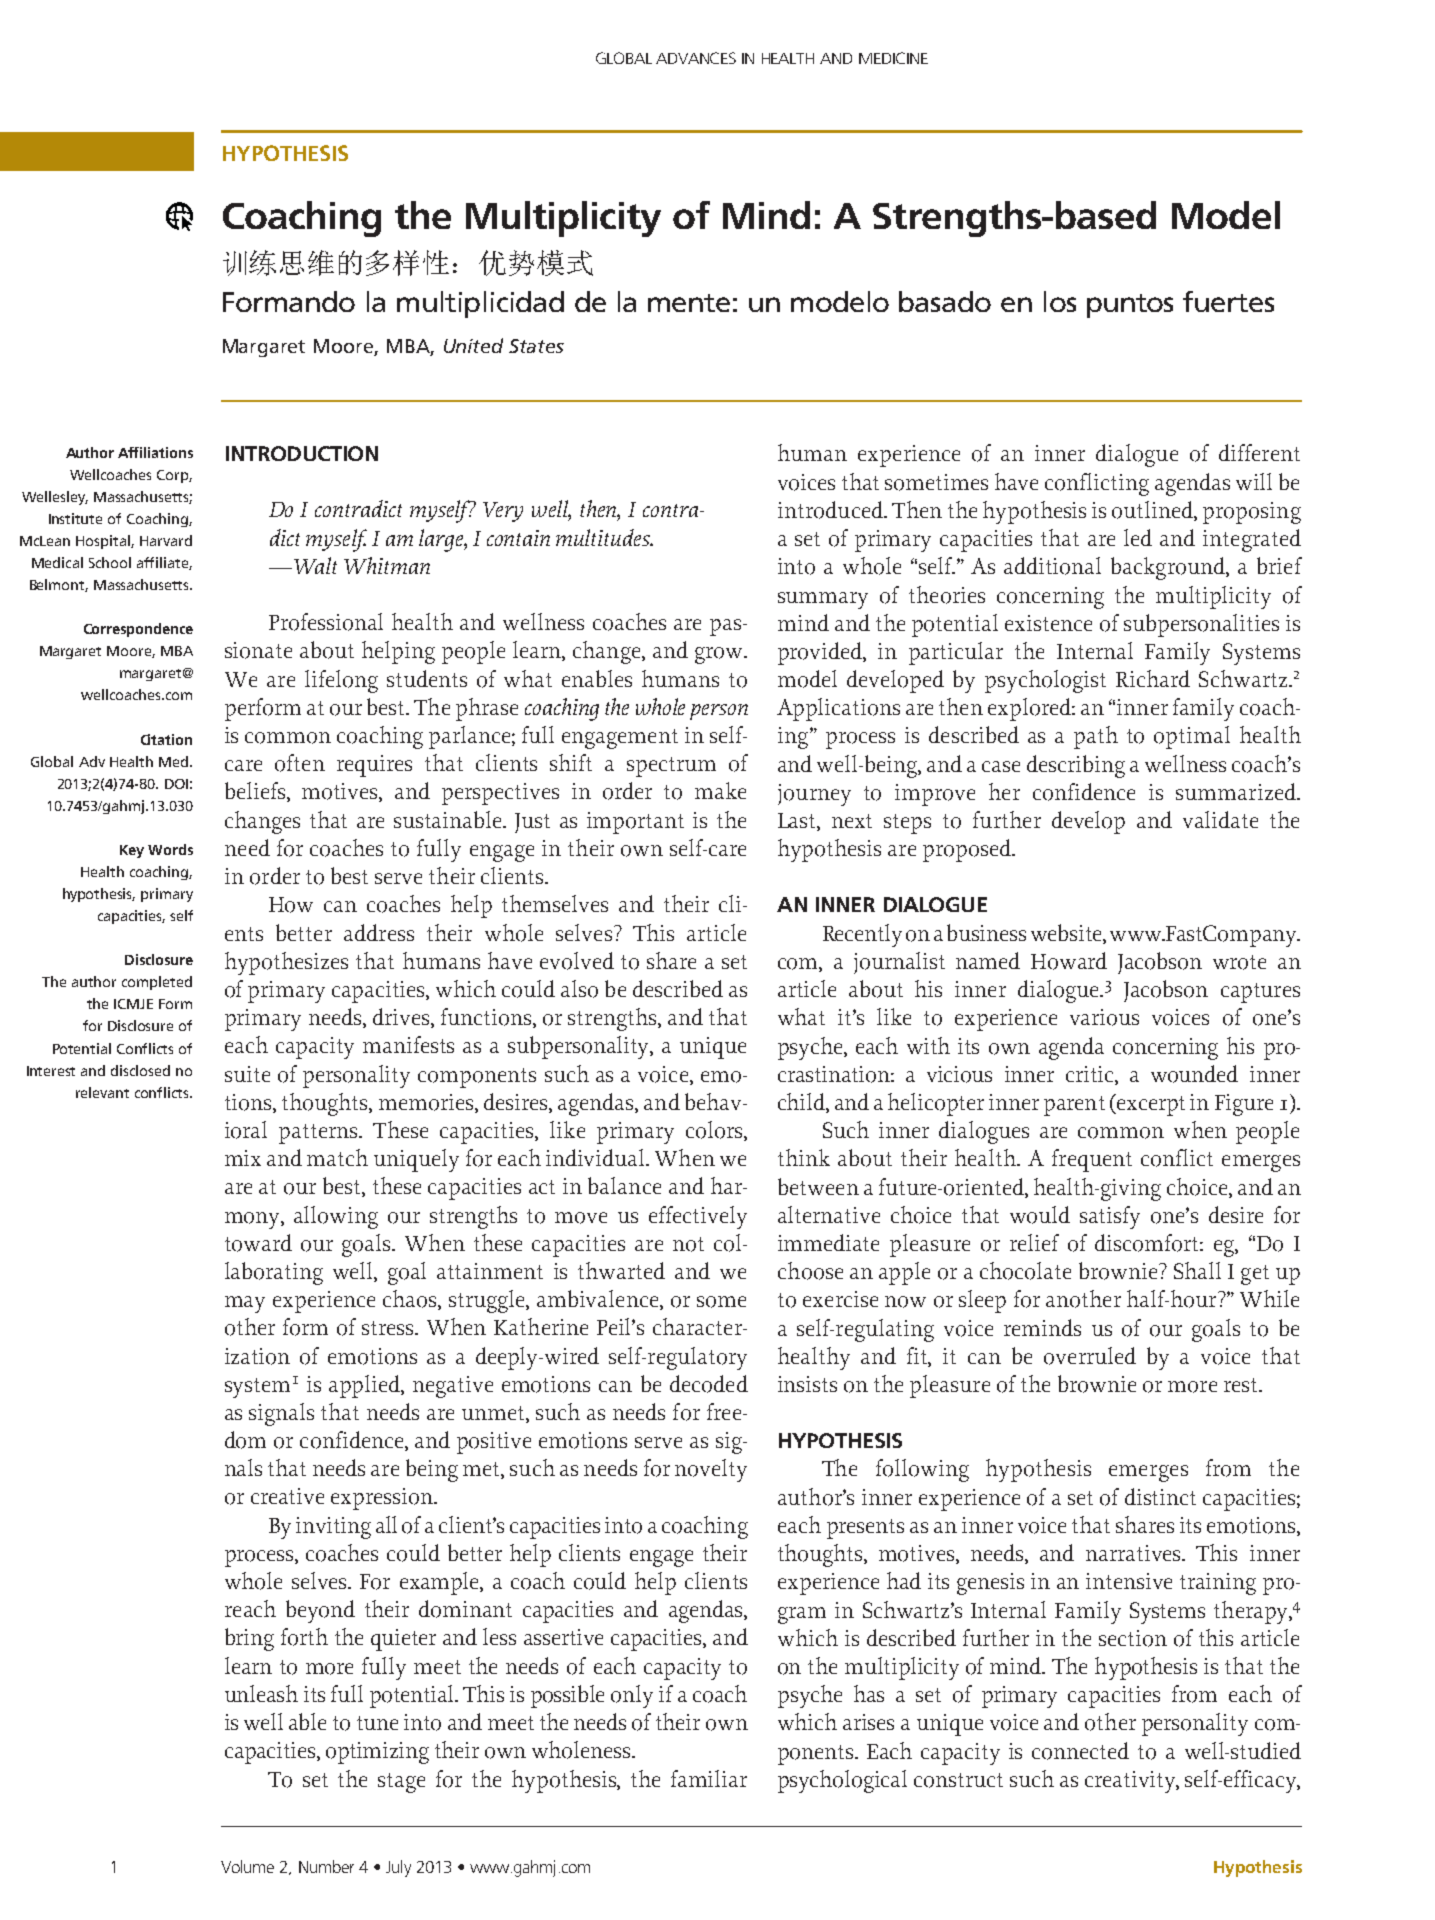 Image resolution: width=1435 pixels, height=1920 pixels. Describe the element at coordinates (473, 345) in the screenshot. I see `United` at that location.
